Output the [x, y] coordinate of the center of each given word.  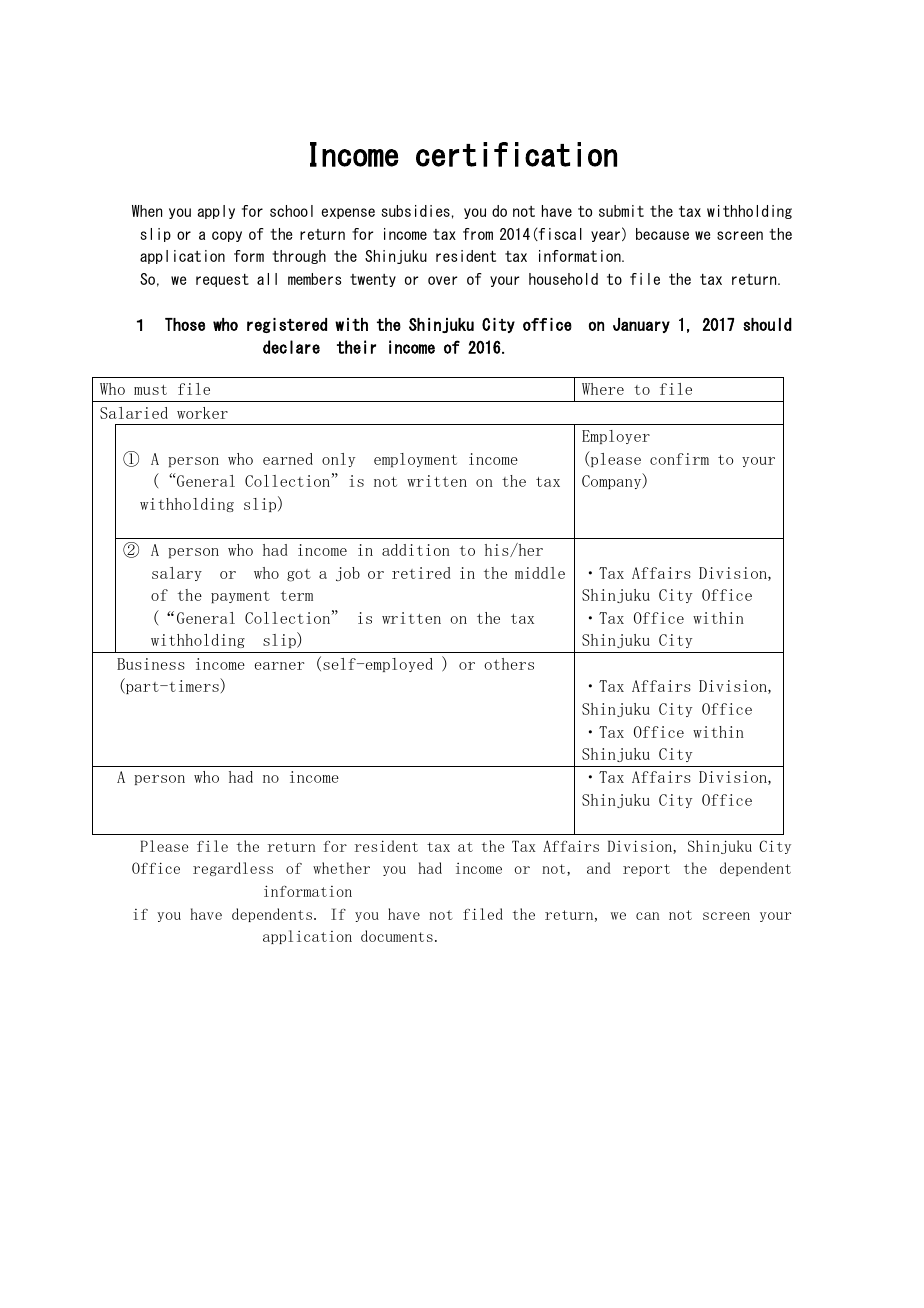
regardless [233, 869]
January [641, 325]
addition [416, 550]
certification [516, 154]
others [509, 664]
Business [151, 664]
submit [621, 211]
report [646, 870]
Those [185, 324]
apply [216, 212]
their [356, 347]
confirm [679, 459]
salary [177, 574]
